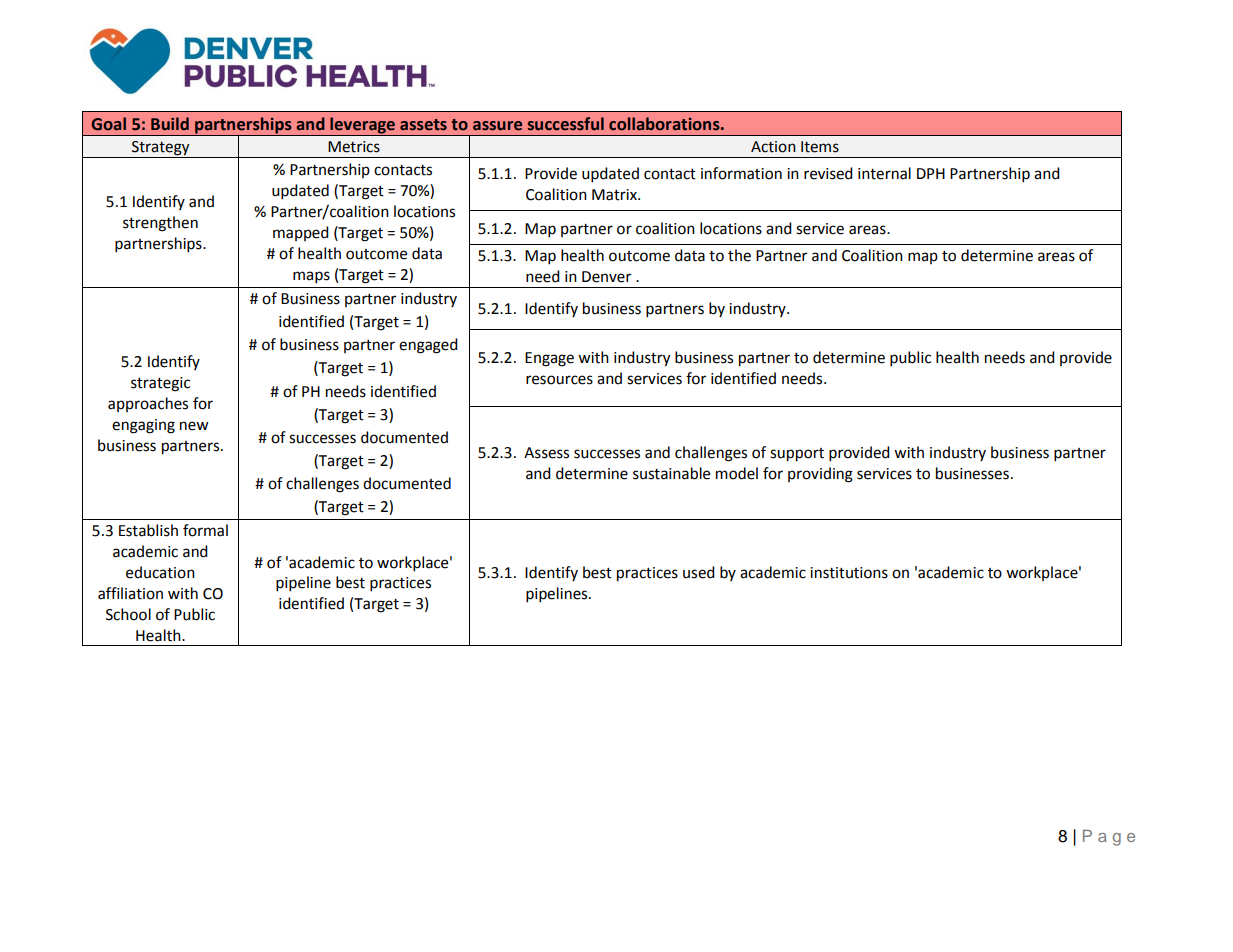  I want to click on maps, so click(311, 277).
